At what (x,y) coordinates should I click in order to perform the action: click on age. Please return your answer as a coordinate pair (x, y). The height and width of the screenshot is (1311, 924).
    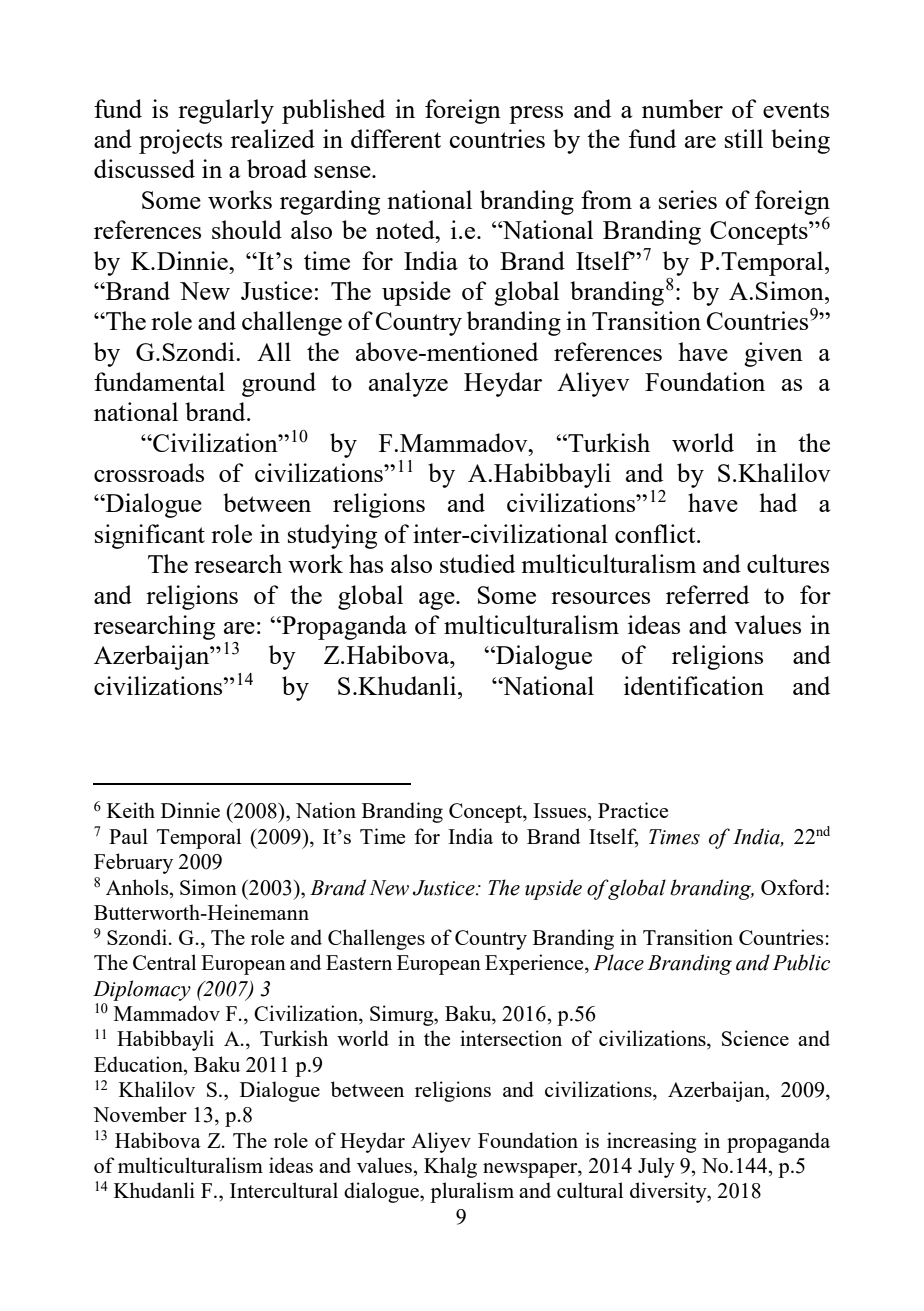
    Looking at the image, I should click on (438, 601).
